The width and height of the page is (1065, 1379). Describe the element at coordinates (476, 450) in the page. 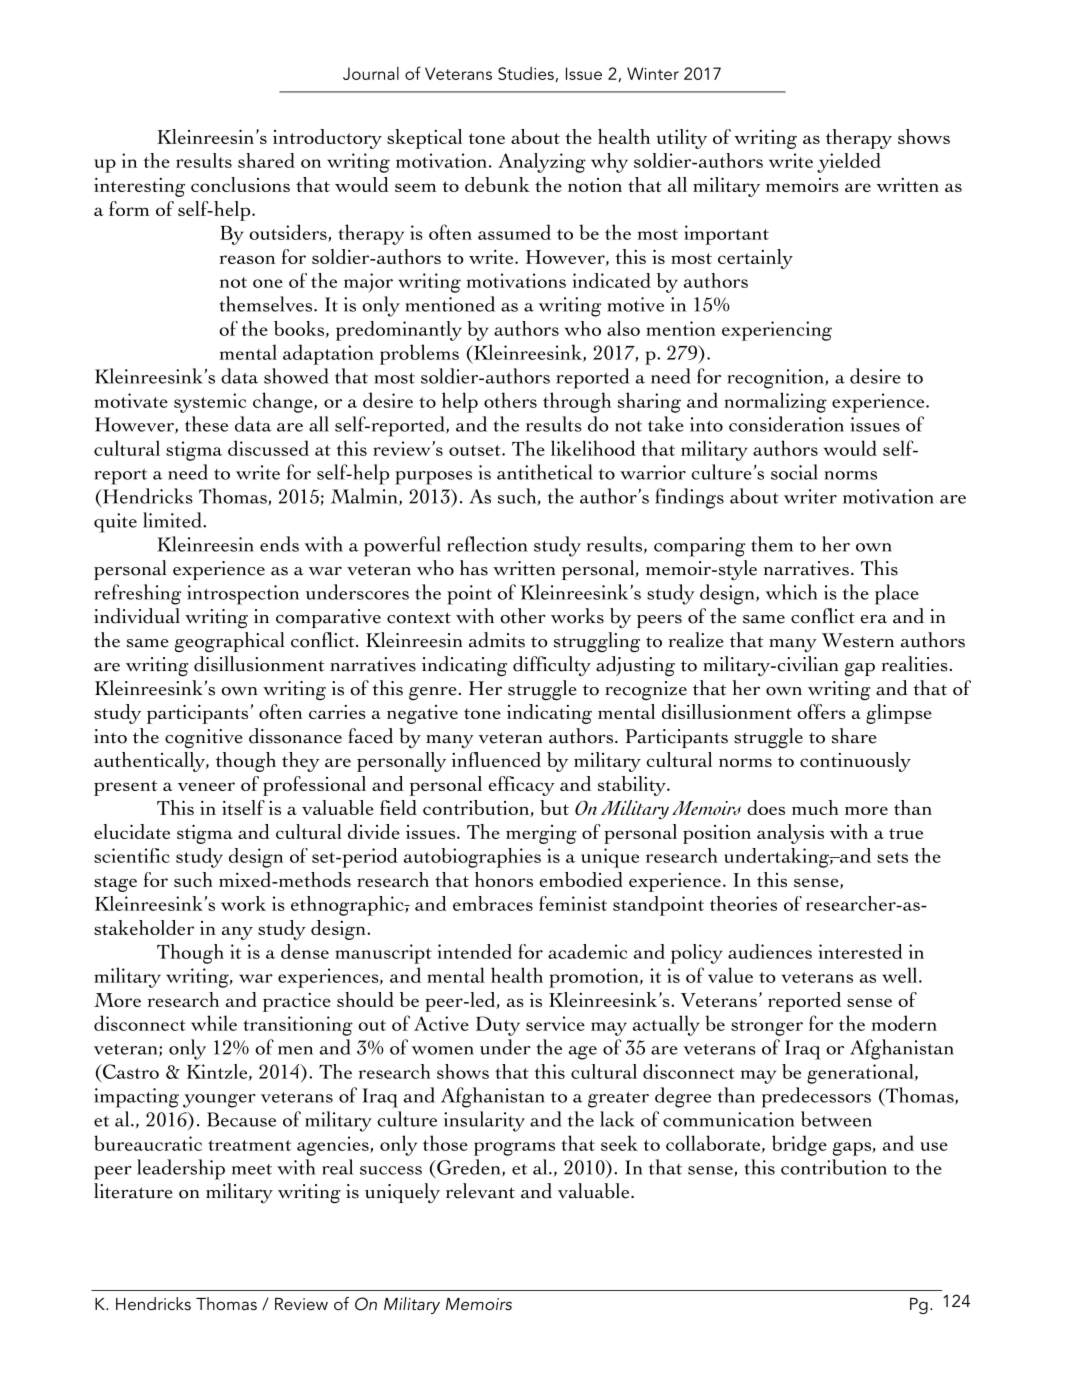

I see `outset` at that location.
